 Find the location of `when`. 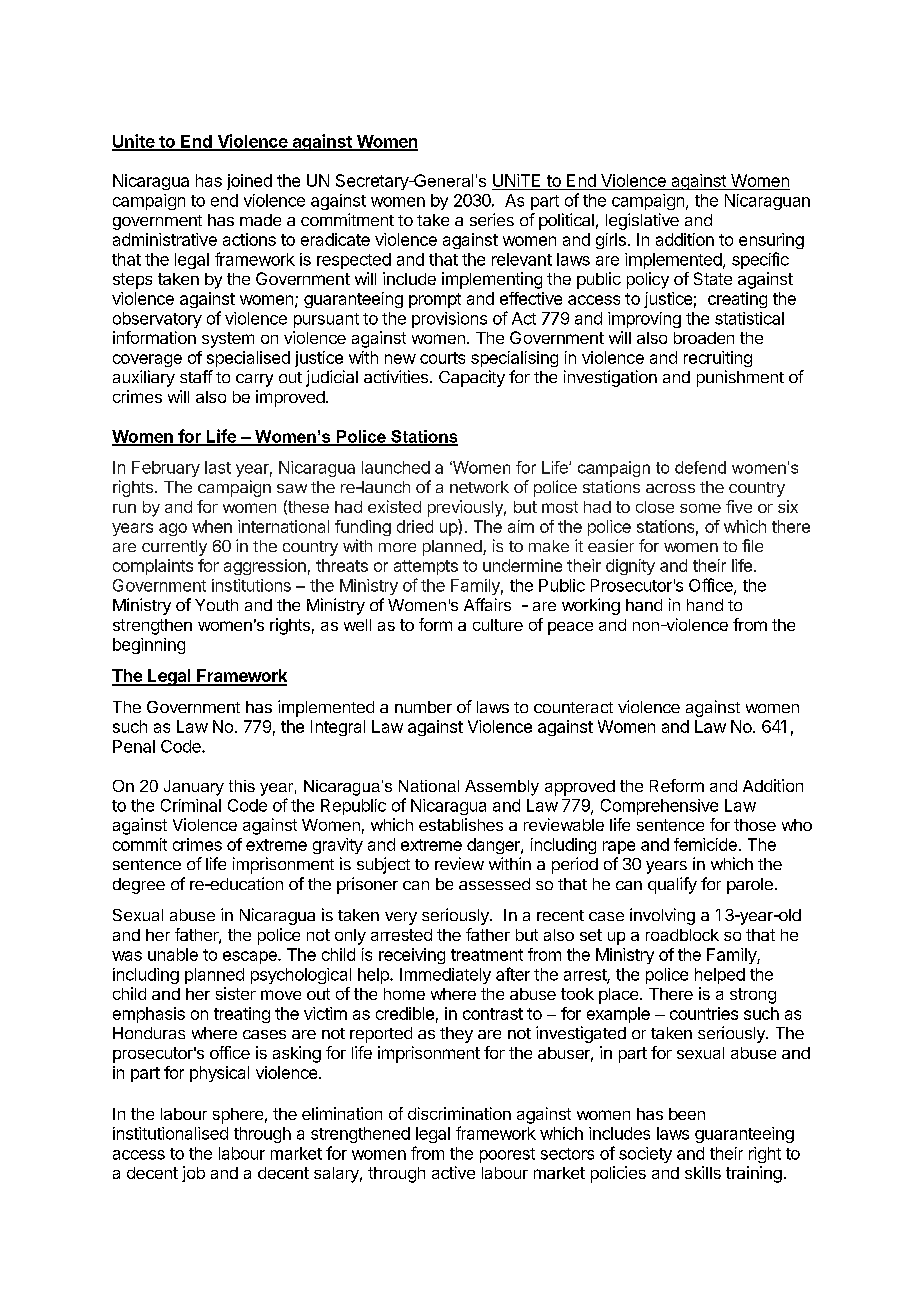

when is located at coordinates (212, 526).
